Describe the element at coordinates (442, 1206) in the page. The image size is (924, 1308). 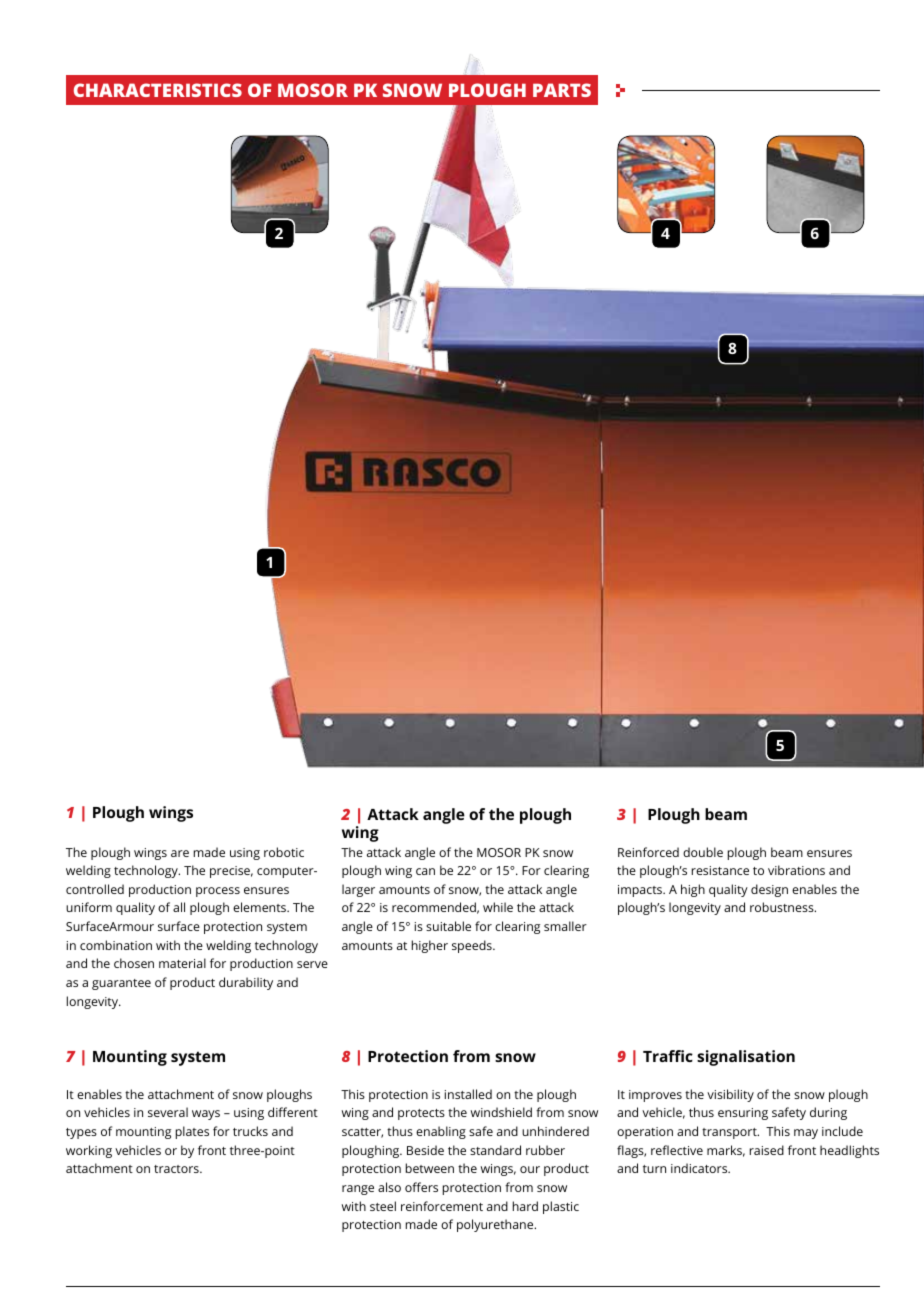
I see `reinforcement` at that location.
